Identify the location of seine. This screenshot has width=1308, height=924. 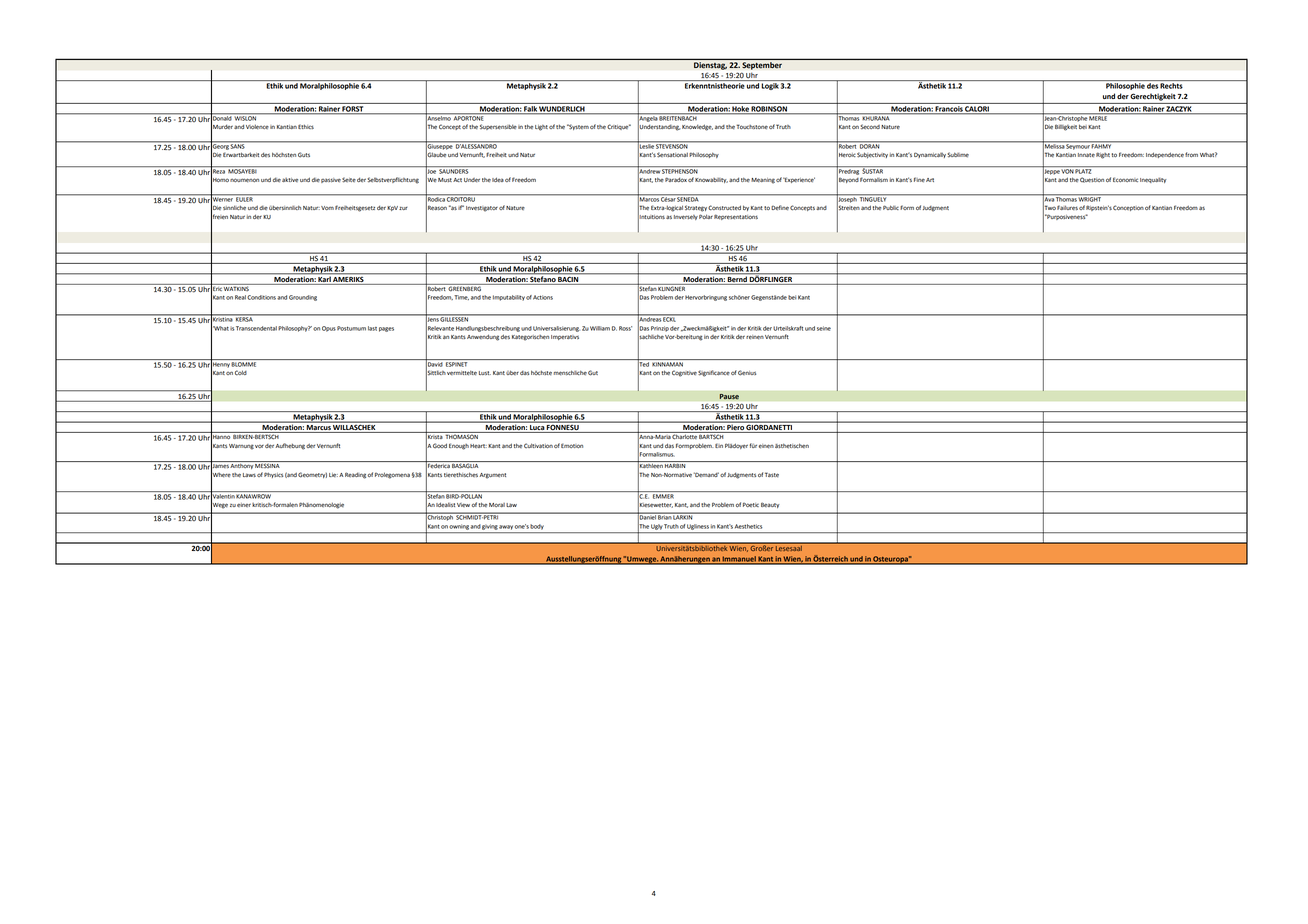
(824, 328).
